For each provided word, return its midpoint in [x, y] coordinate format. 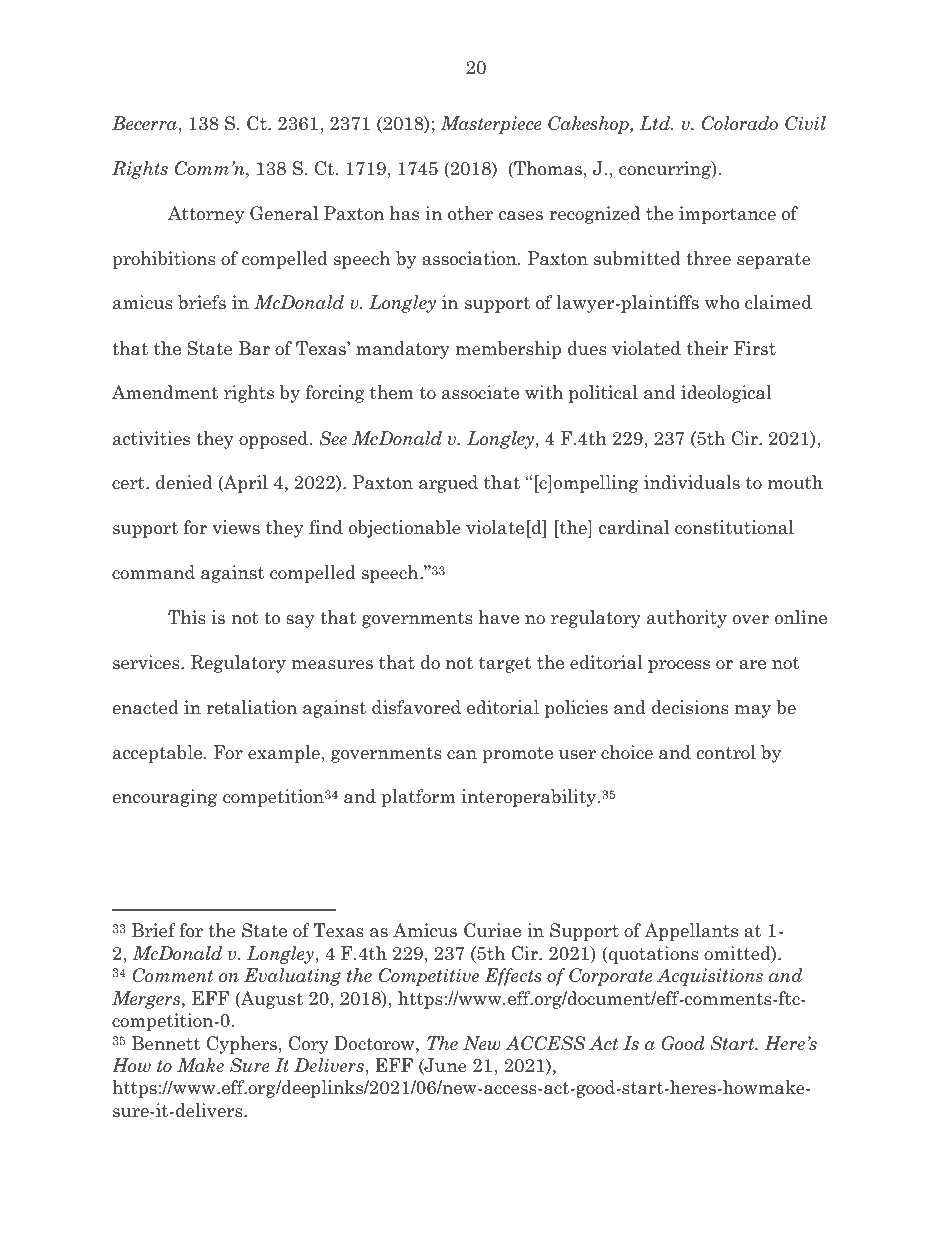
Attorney [206, 215]
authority [687, 619]
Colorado [740, 123]
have [499, 617]
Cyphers [242, 1045]
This [187, 617]
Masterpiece [491, 125]
